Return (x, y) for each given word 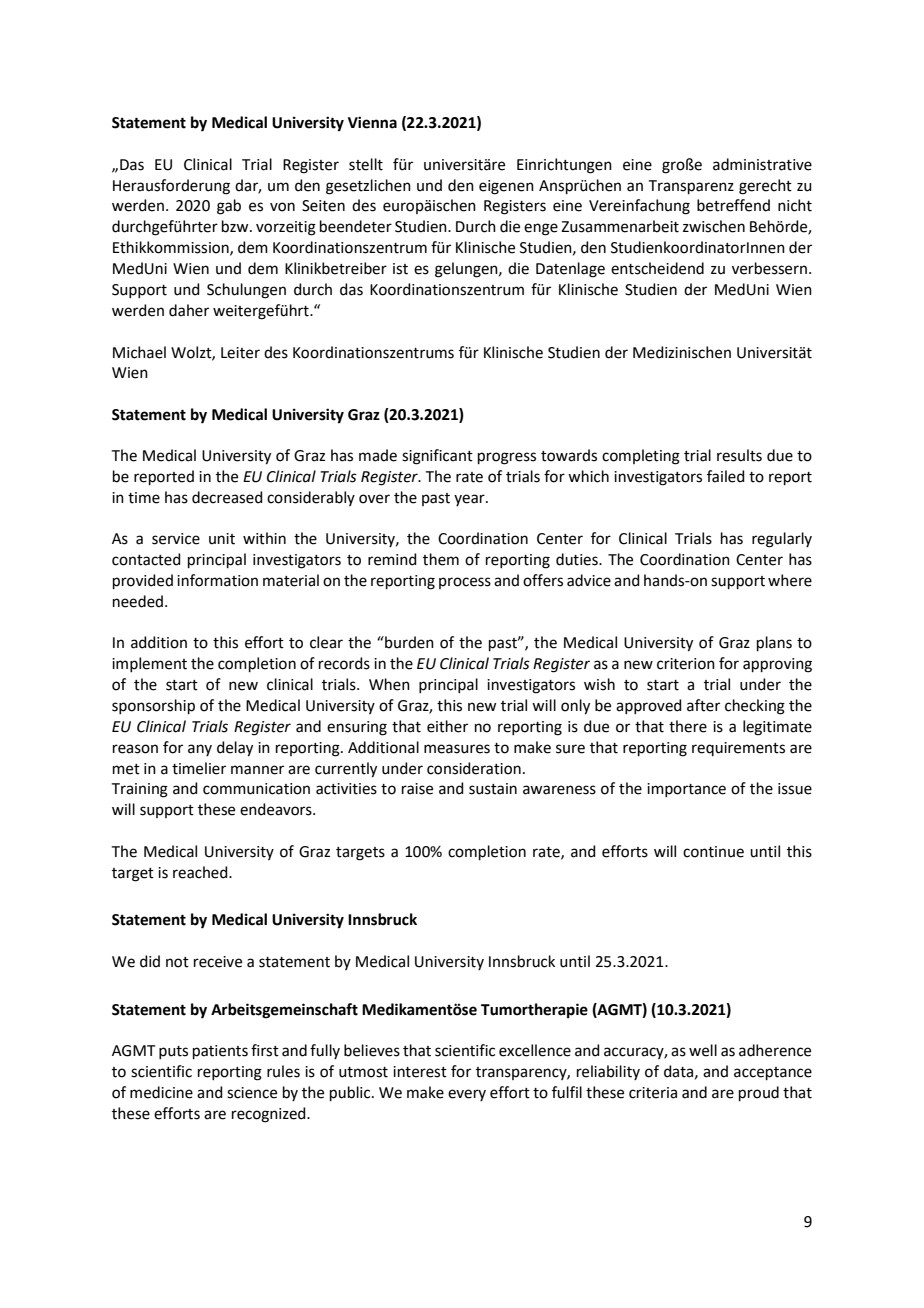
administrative (762, 164)
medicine (161, 1092)
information (217, 580)
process (465, 583)
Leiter (240, 353)
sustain (493, 789)
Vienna (372, 122)
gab (229, 207)
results (739, 455)
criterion (686, 664)
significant (437, 457)
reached (201, 872)
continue (713, 852)
